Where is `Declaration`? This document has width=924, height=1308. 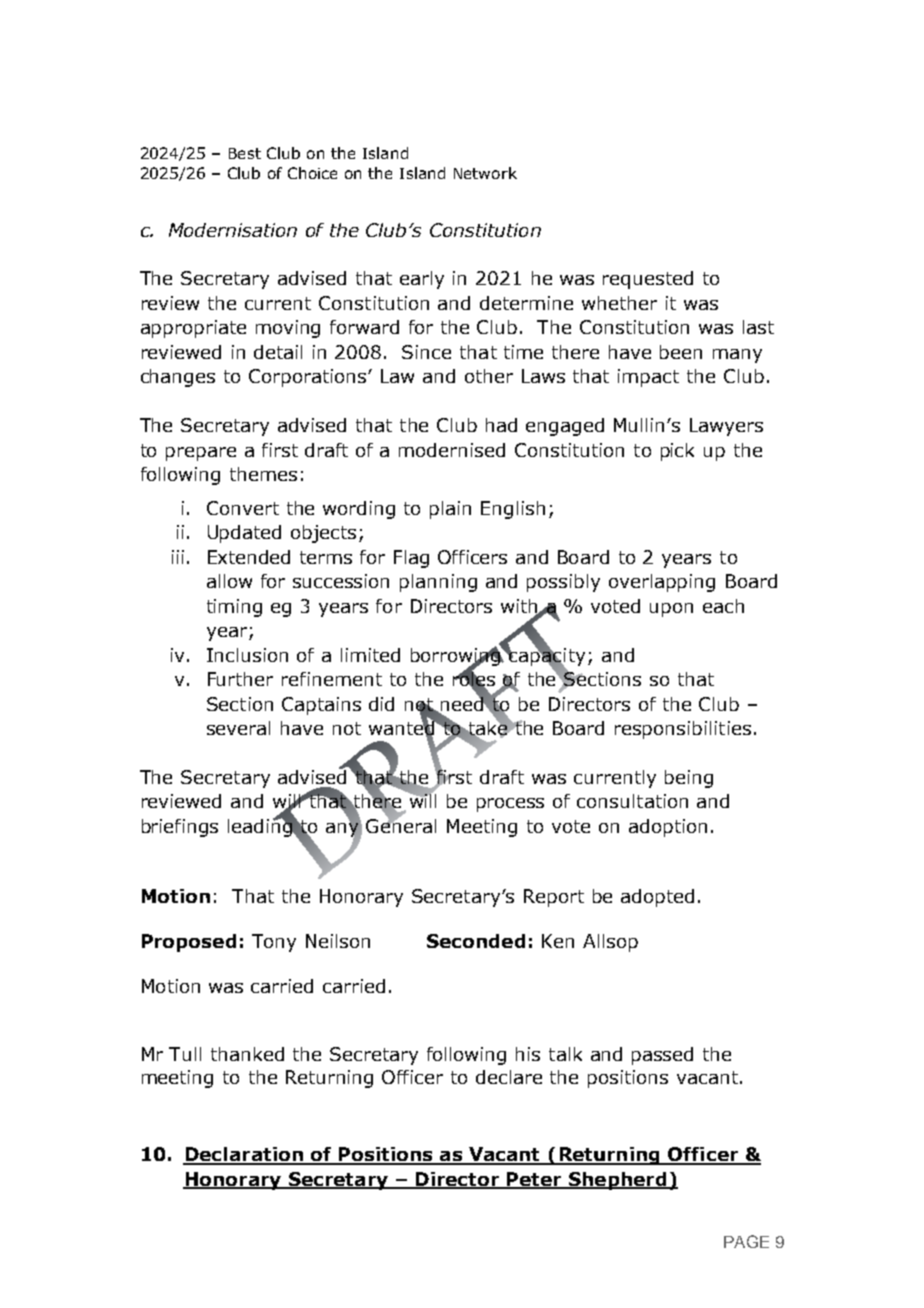
Declaration is located at coordinates (244, 1155).
